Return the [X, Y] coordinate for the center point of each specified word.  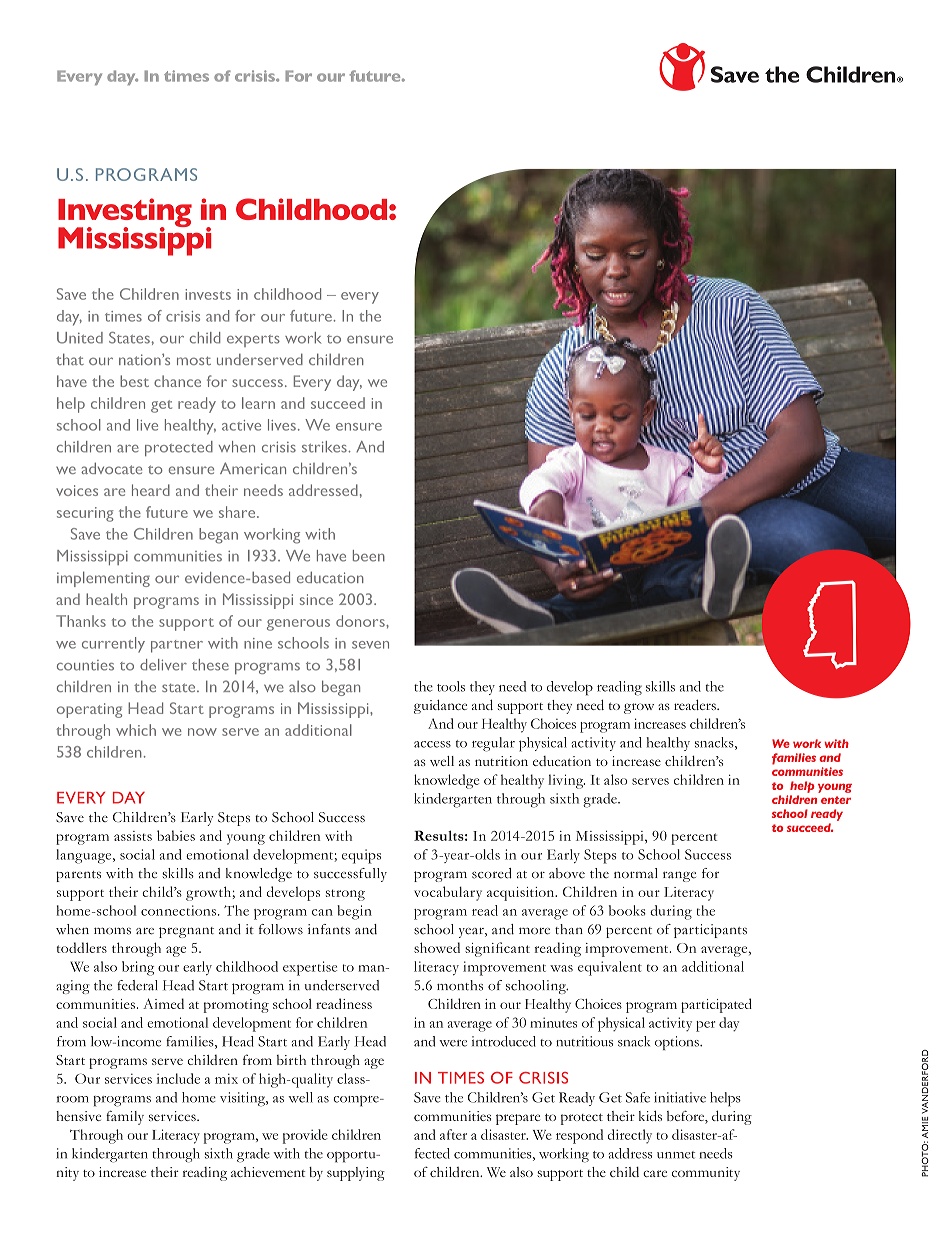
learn [258, 403]
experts [253, 341]
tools [451, 686]
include [178, 1078]
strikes [325, 447]
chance [177, 381]
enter [836, 800]
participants [710, 931]
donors [361, 621]
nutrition [501, 761]
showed [437, 947]
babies [176, 835]
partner [177, 646]
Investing [125, 214]
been [369, 556]
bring [138, 968]
